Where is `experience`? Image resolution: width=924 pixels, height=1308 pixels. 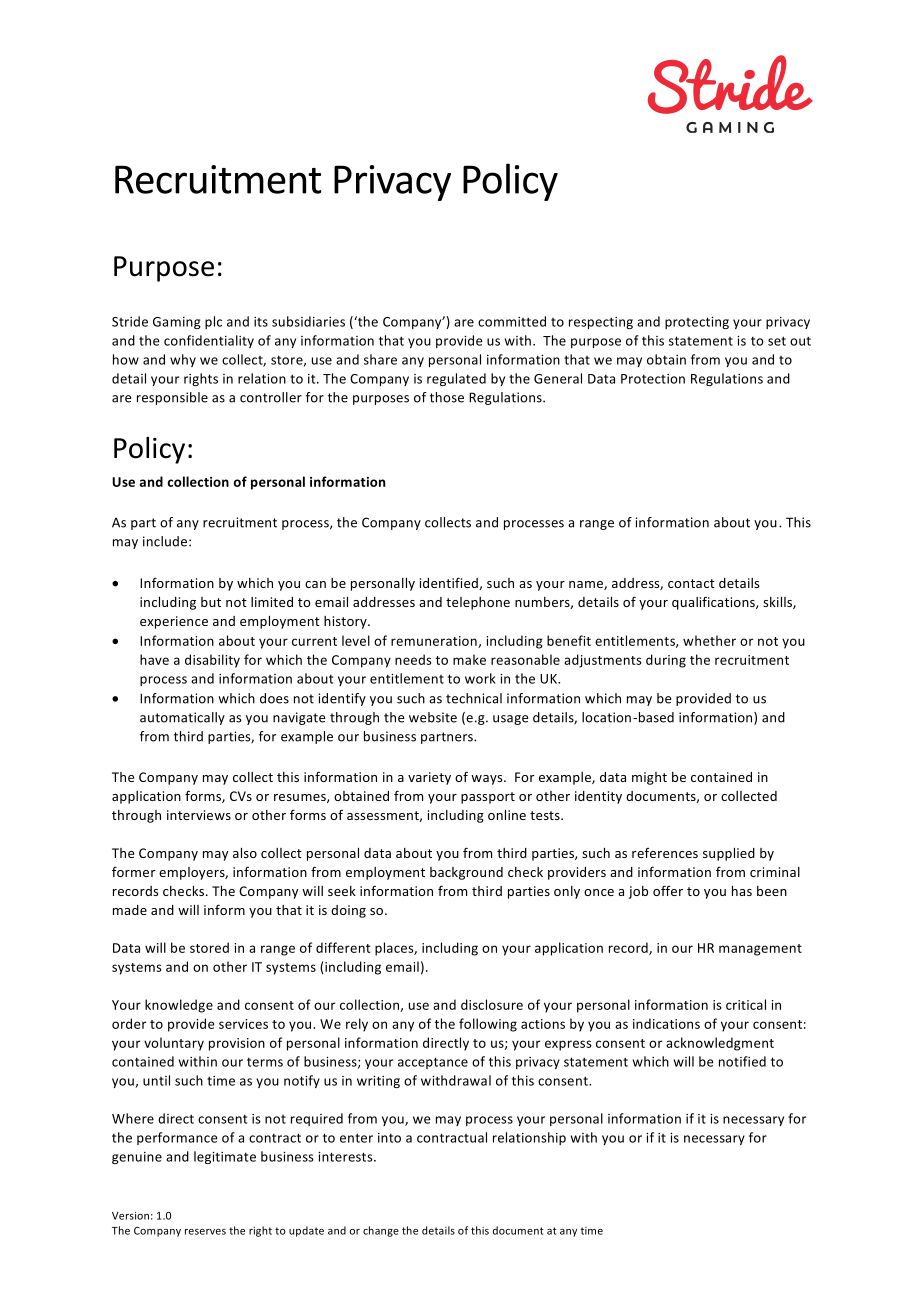
experience is located at coordinates (174, 622).
